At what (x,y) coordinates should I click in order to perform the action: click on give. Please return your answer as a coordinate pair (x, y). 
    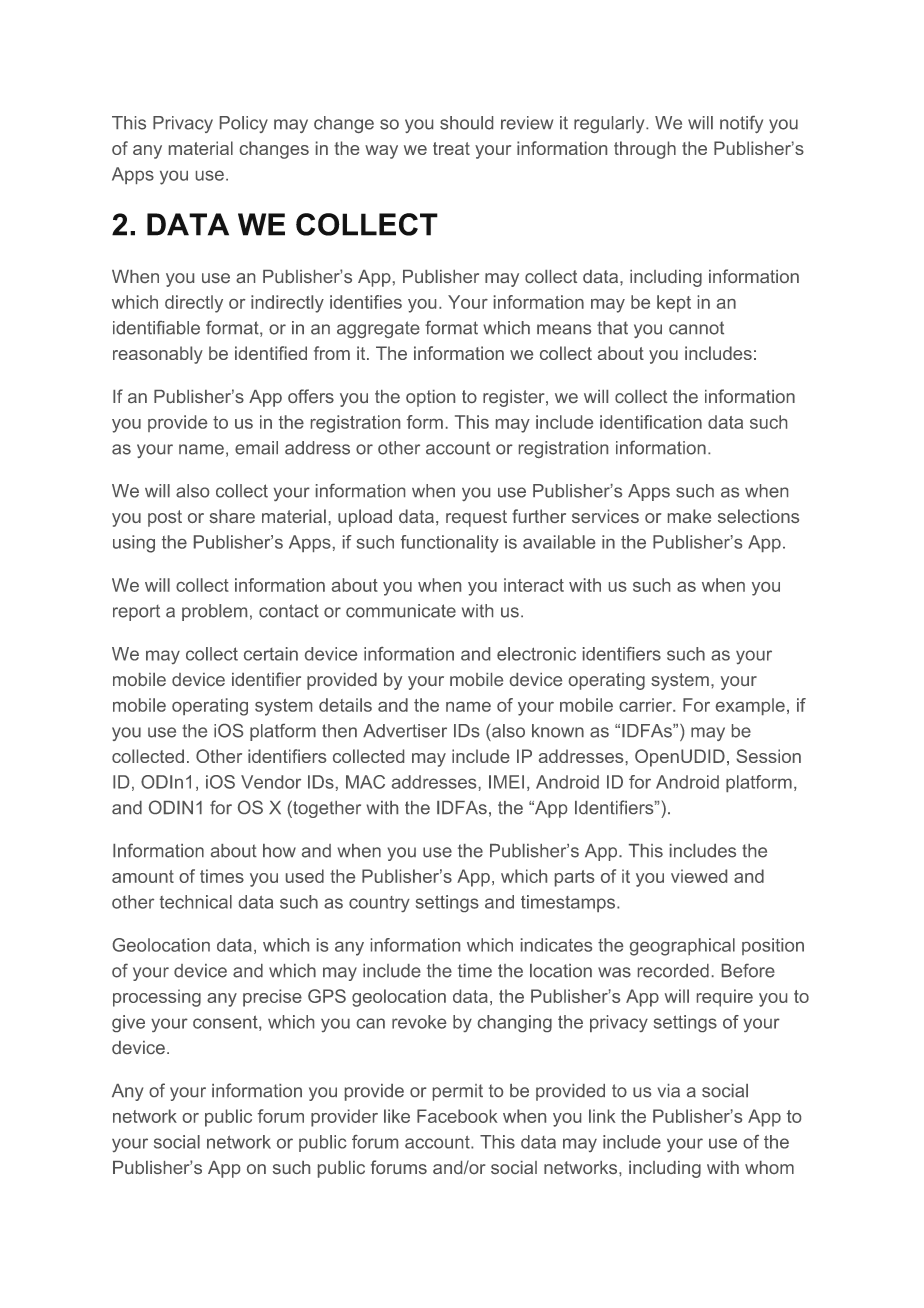
    Looking at the image, I should click on (128, 1023).
